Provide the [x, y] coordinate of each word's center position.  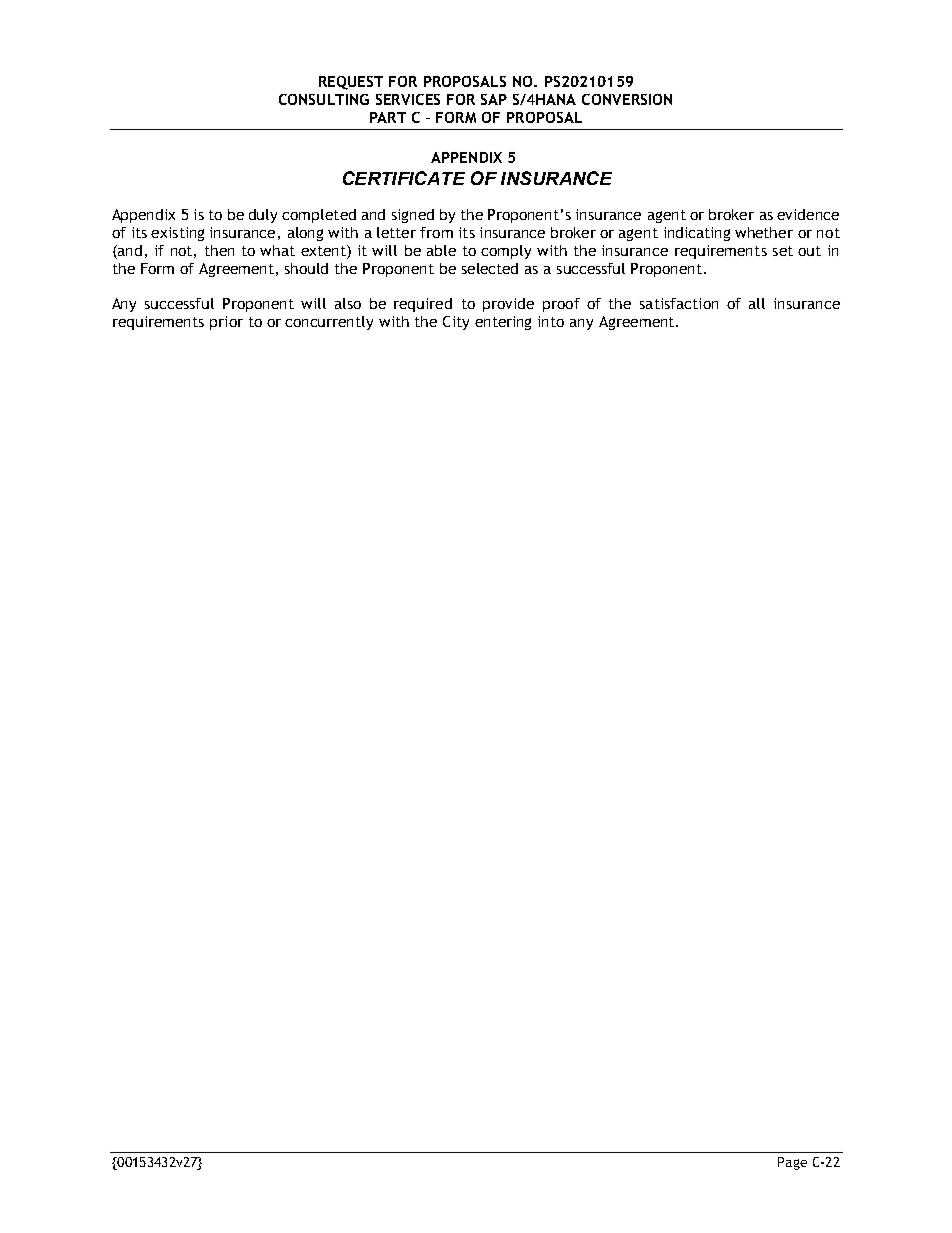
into [551, 321]
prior [226, 323]
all [757, 303]
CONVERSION [627, 99]
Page [792, 1163]
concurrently [329, 323]
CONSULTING [324, 99]
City [456, 323]
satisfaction [679, 303]
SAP [494, 99]
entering [503, 323]
